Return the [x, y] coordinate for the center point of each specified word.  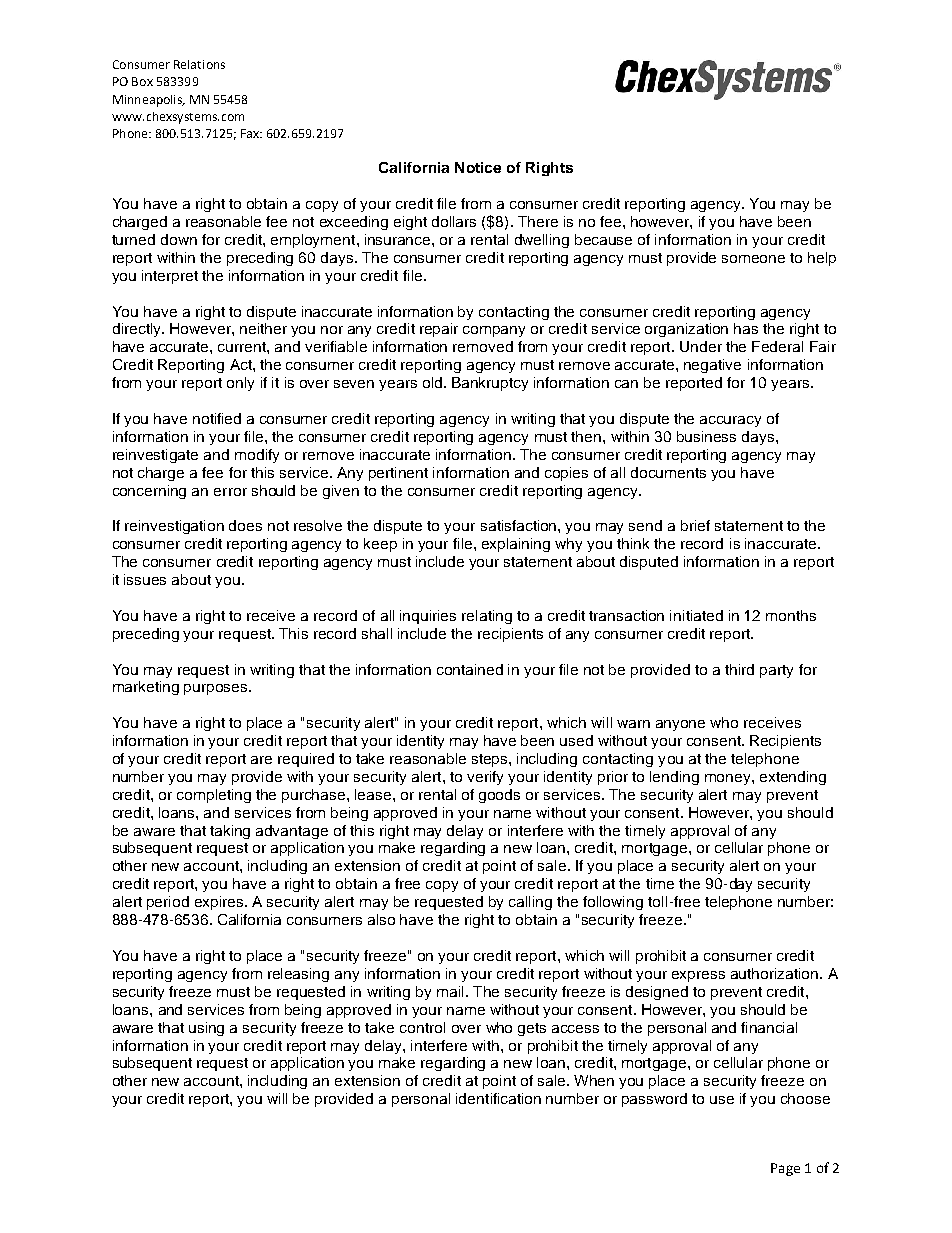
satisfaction [520, 525]
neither [263, 328]
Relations [199, 64]
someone [753, 259]
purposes [217, 689]
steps [491, 760]
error [230, 492]
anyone [680, 725]
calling [530, 903]
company [494, 331]
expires [220, 903]
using [206, 1029]
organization [686, 330]
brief [695, 525]
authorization [776, 973]
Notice [478, 167]
